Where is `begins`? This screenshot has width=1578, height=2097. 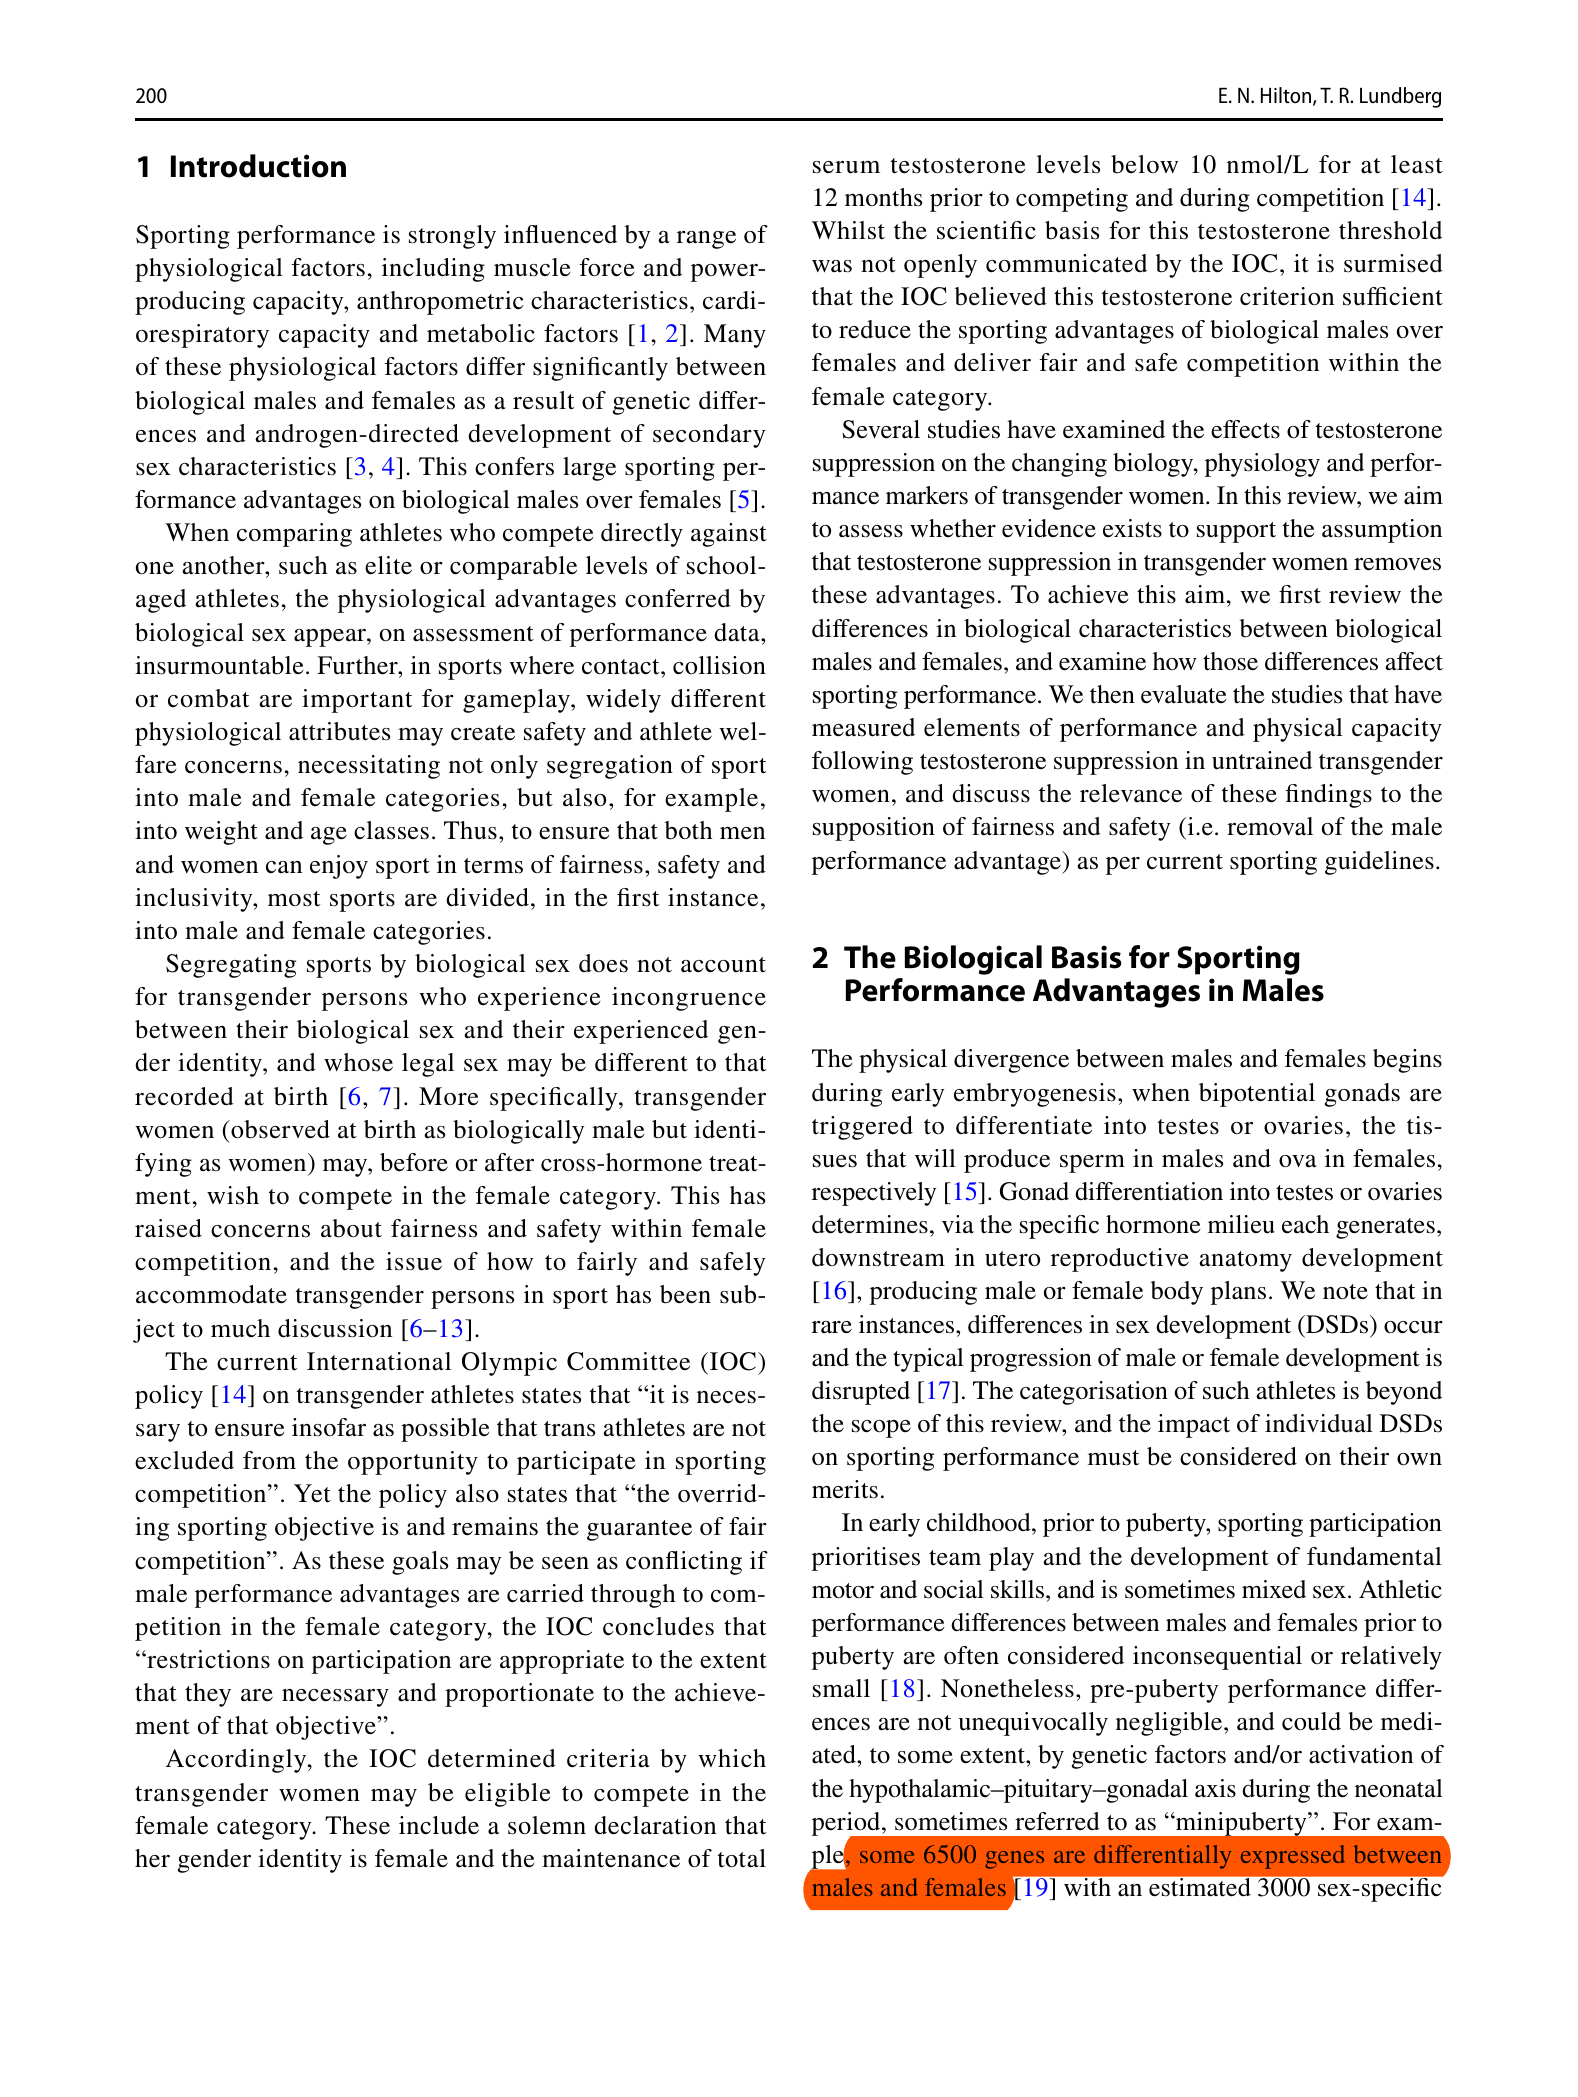
begins is located at coordinates (1407, 1061).
